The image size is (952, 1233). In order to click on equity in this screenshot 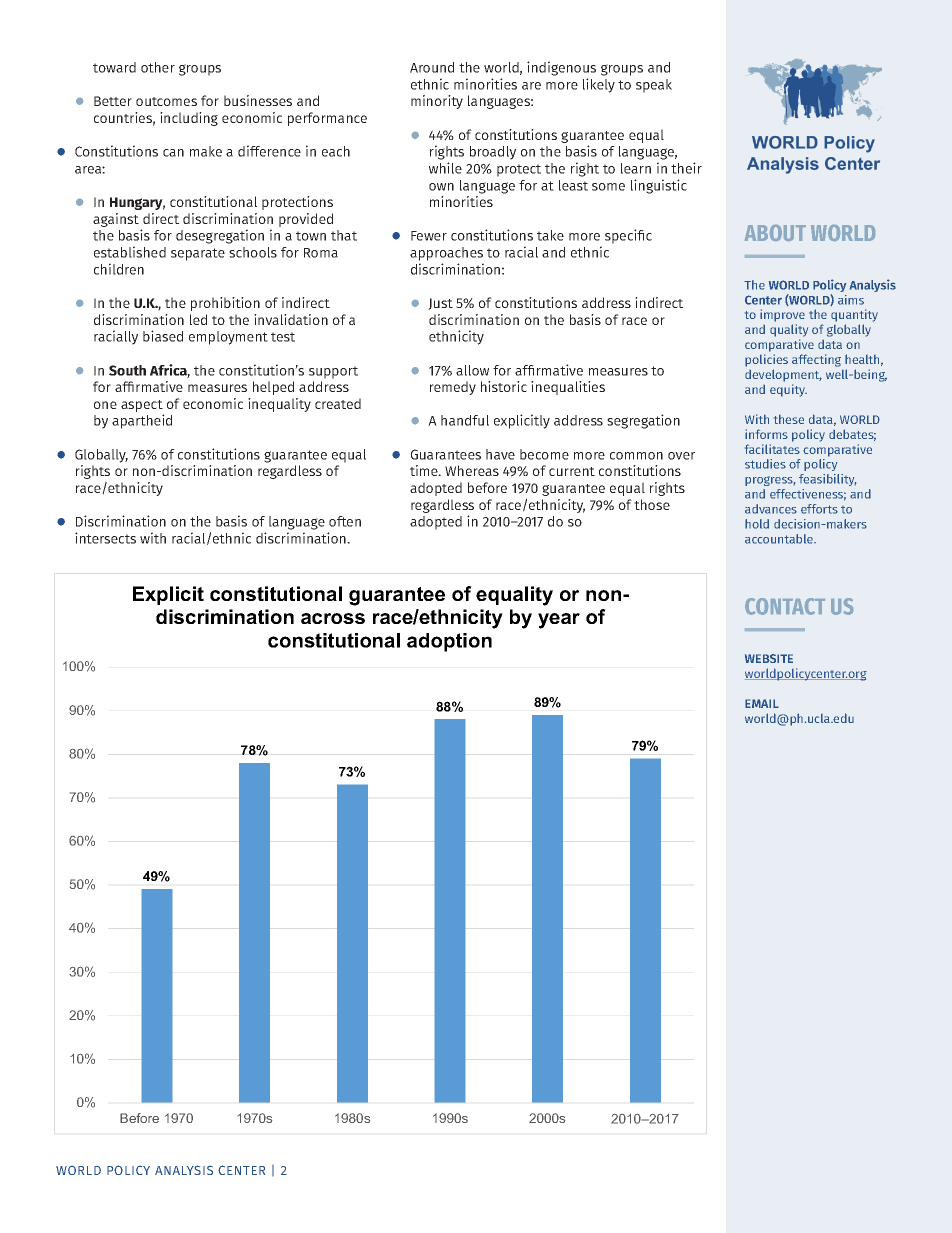, I will do `click(788, 390)`.
